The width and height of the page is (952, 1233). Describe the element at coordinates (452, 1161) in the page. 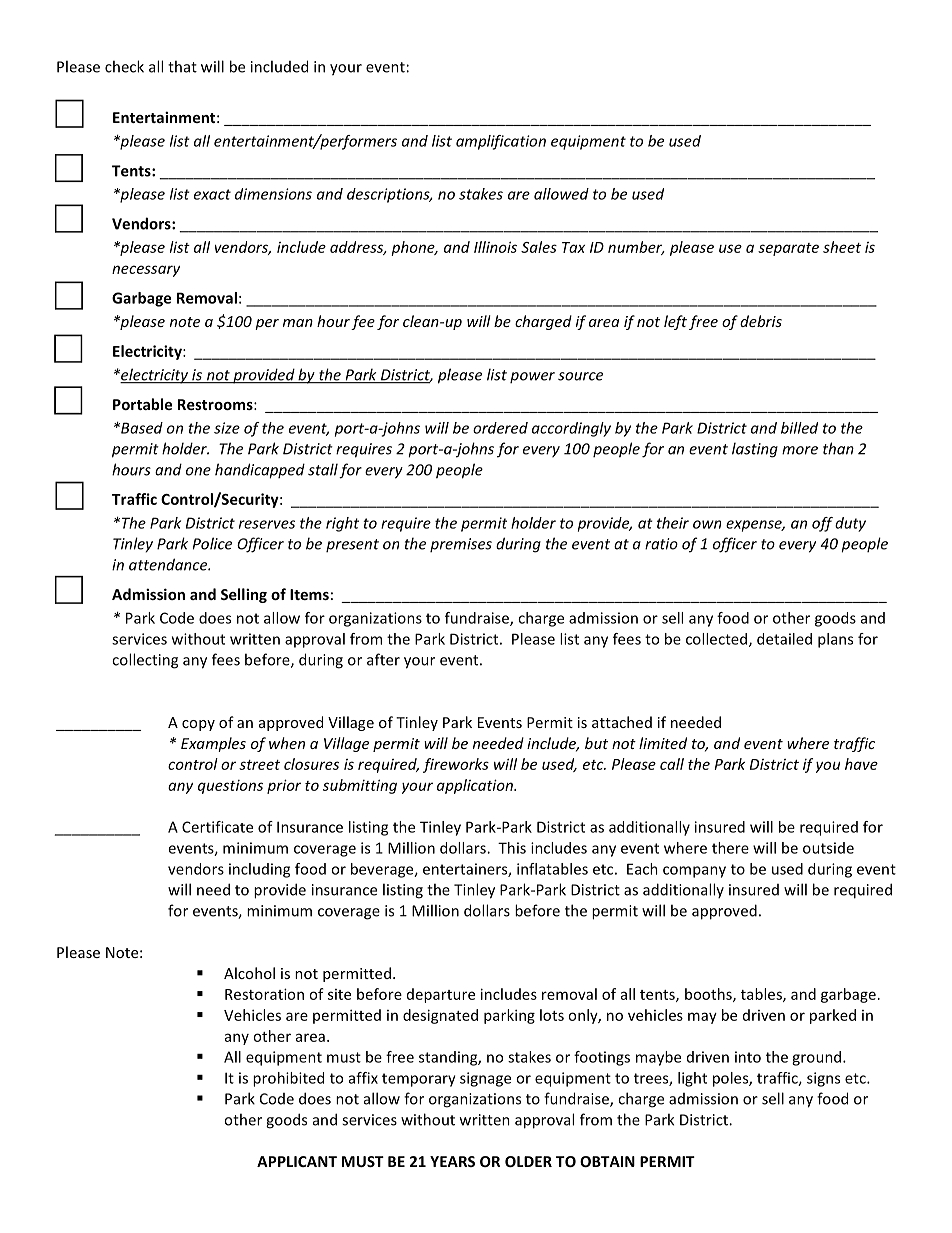

I see `YEARS` at that location.
